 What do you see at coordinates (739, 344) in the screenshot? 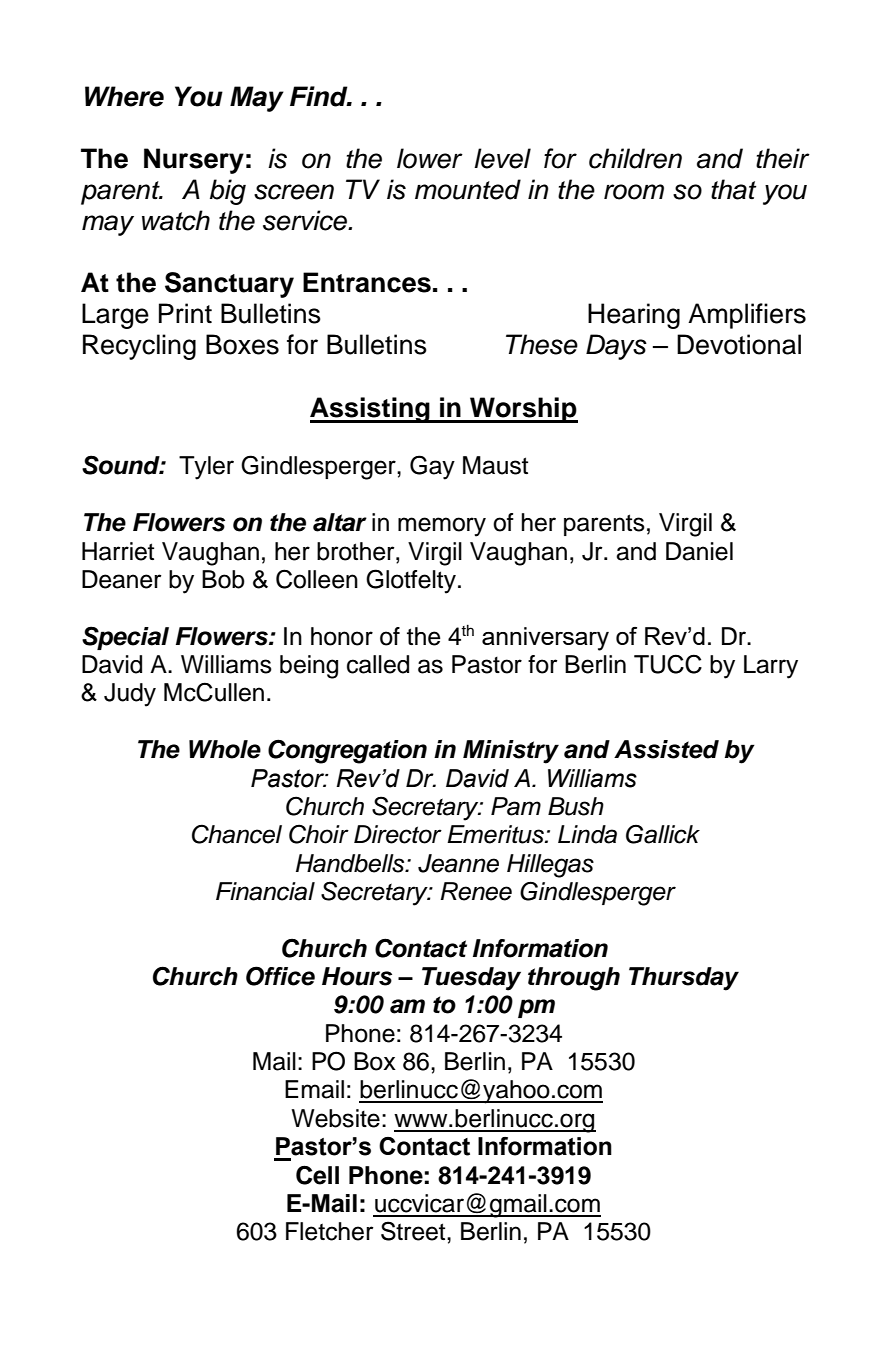
I see `Devotional` at bounding box center [739, 344].
